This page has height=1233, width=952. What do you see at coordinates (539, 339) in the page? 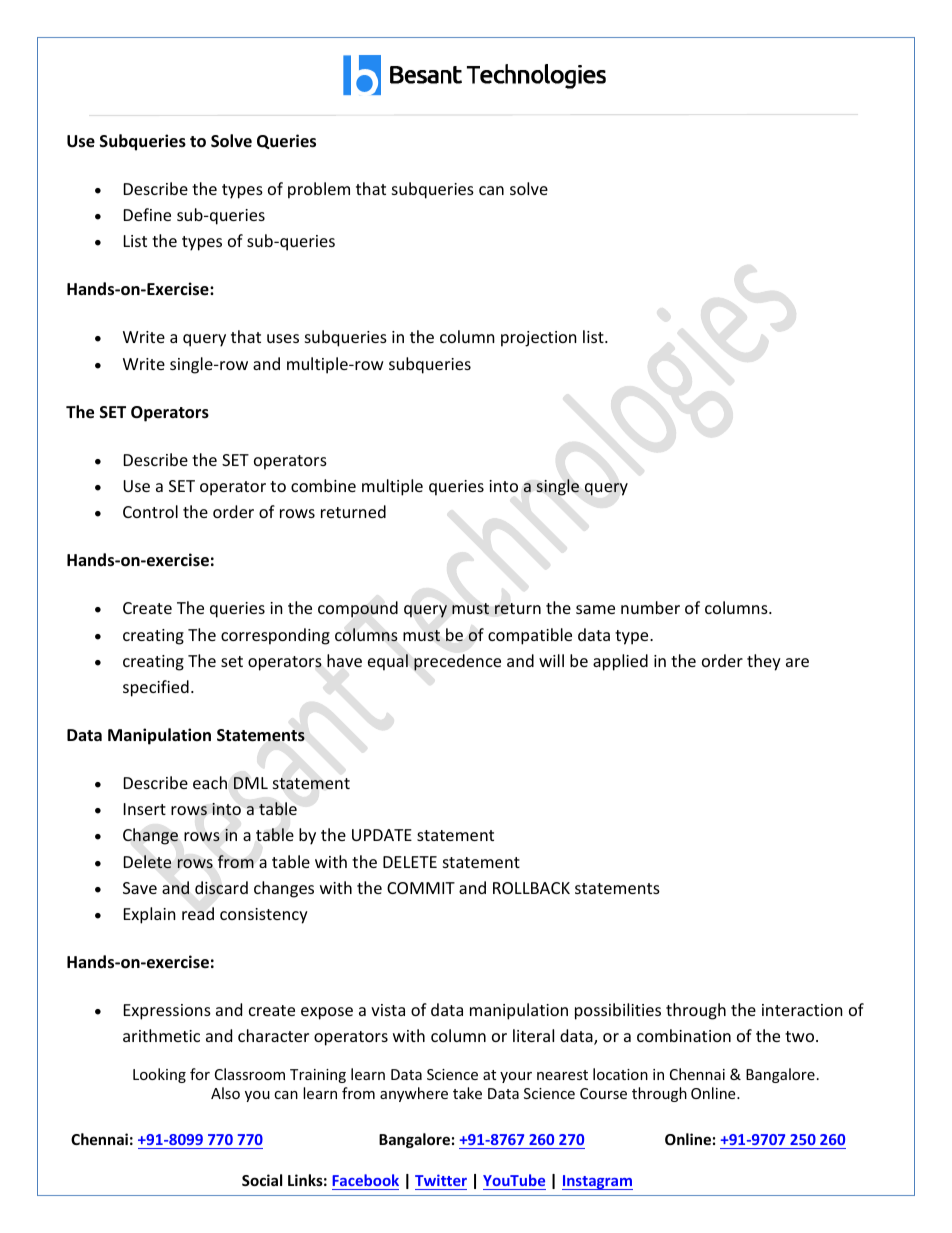
I see `projection` at bounding box center [539, 339].
